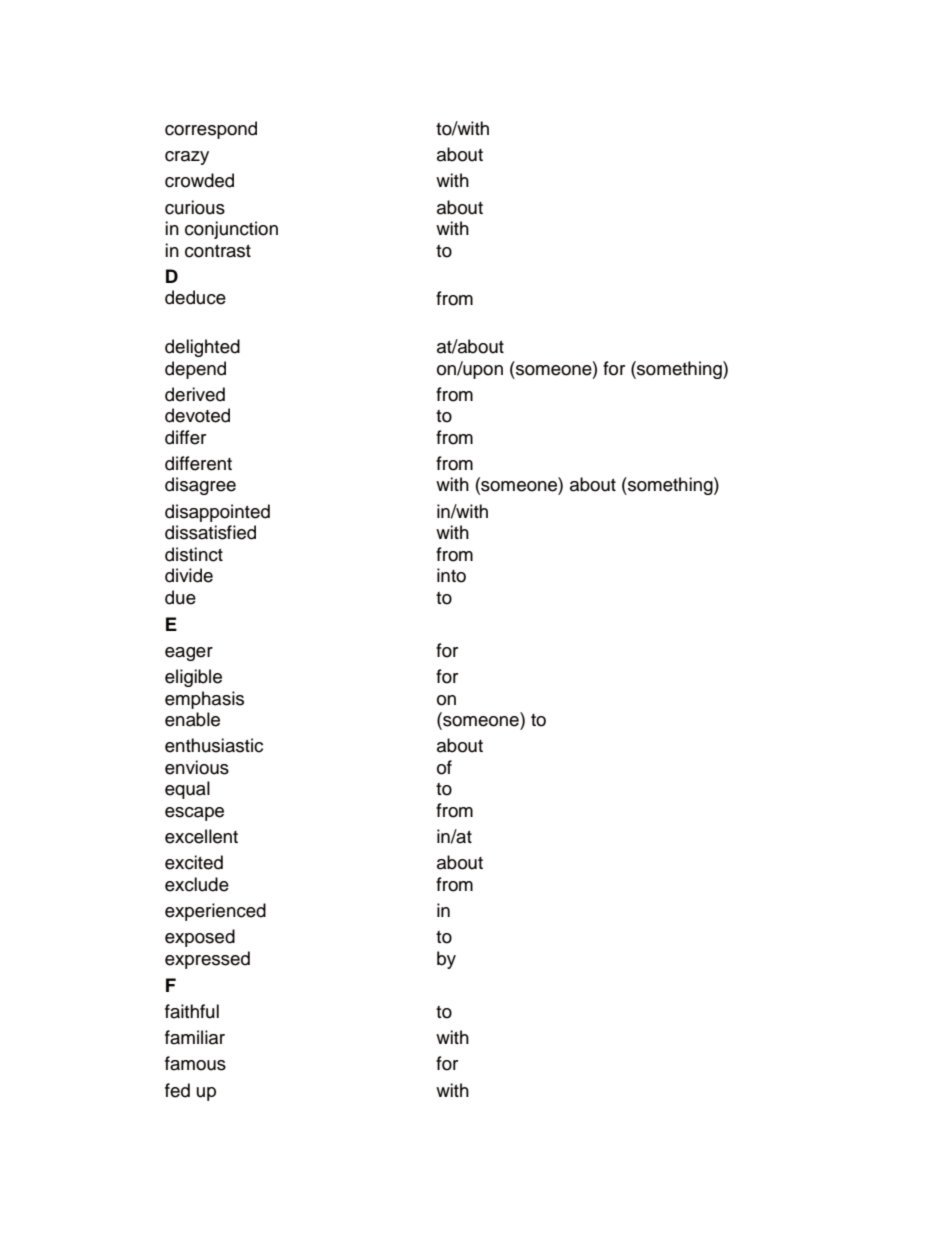 This screenshot has width=952, height=1233. What do you see at coordinates (231, 230) in the screenshot?
I see `conjunction` at bounding box center [231, 230].
